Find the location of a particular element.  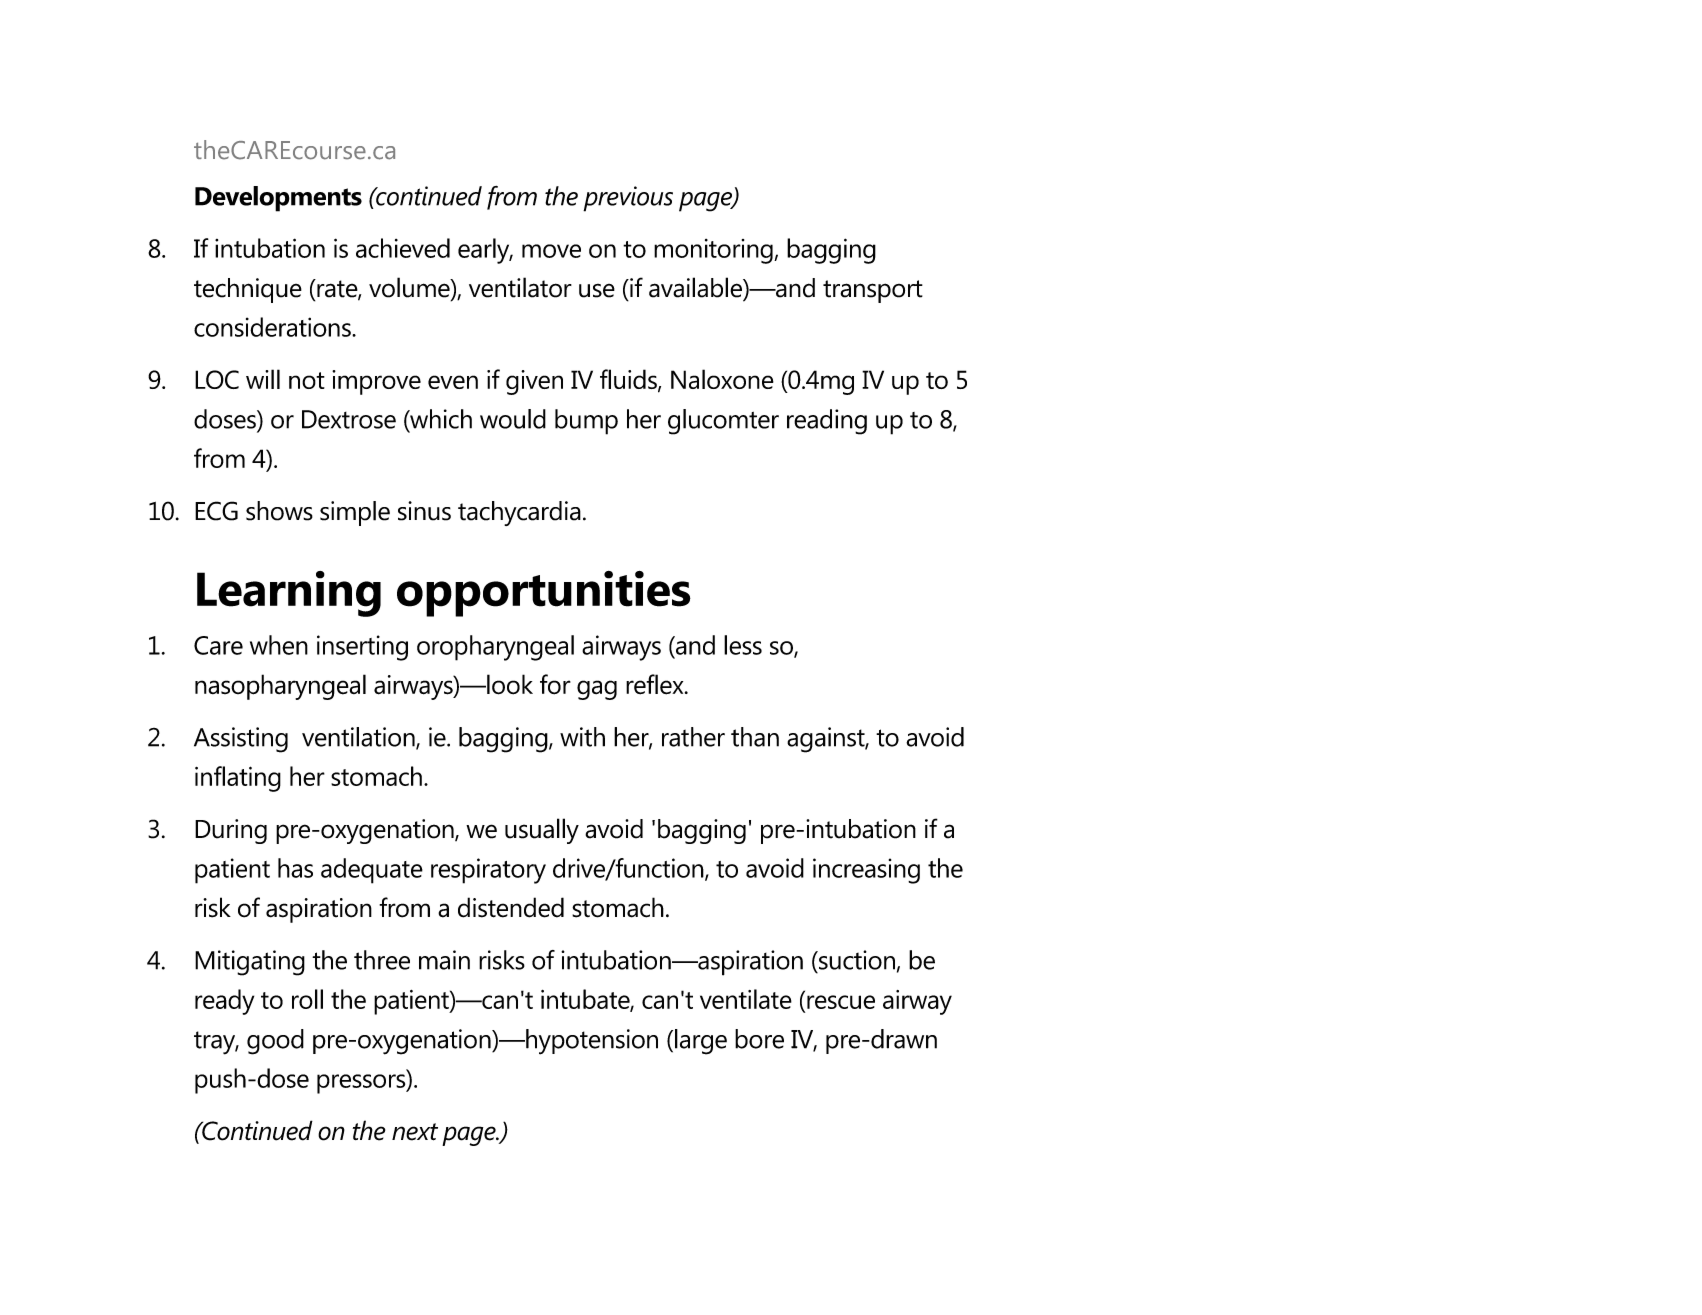

Developments is located at coordinates (278, 199).
